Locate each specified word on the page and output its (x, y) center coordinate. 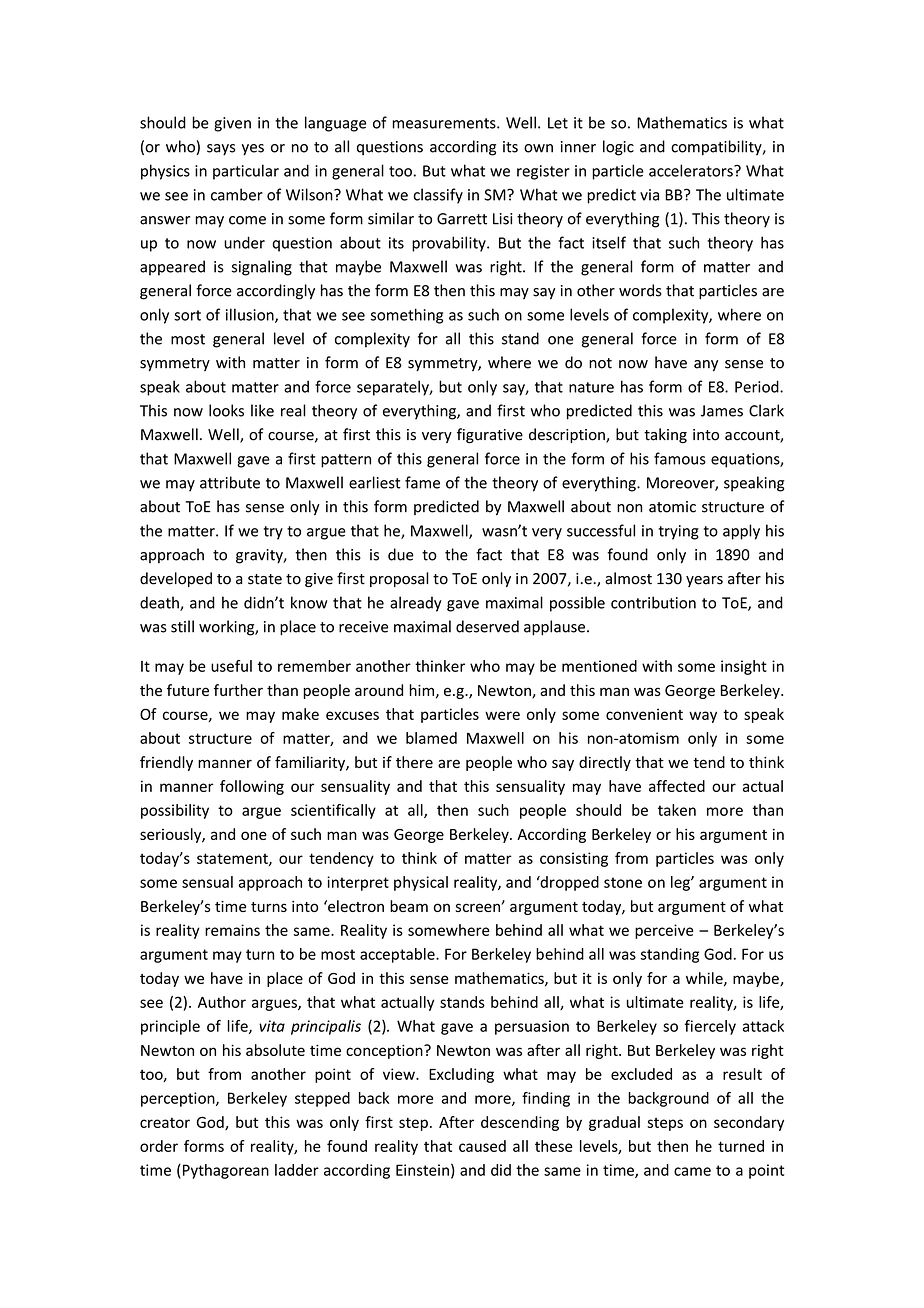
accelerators (692, 170)
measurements (445, 123)
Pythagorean (224, 1171)
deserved (487, 626)
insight (744, 667)
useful (231, 666)
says (221, 150)
